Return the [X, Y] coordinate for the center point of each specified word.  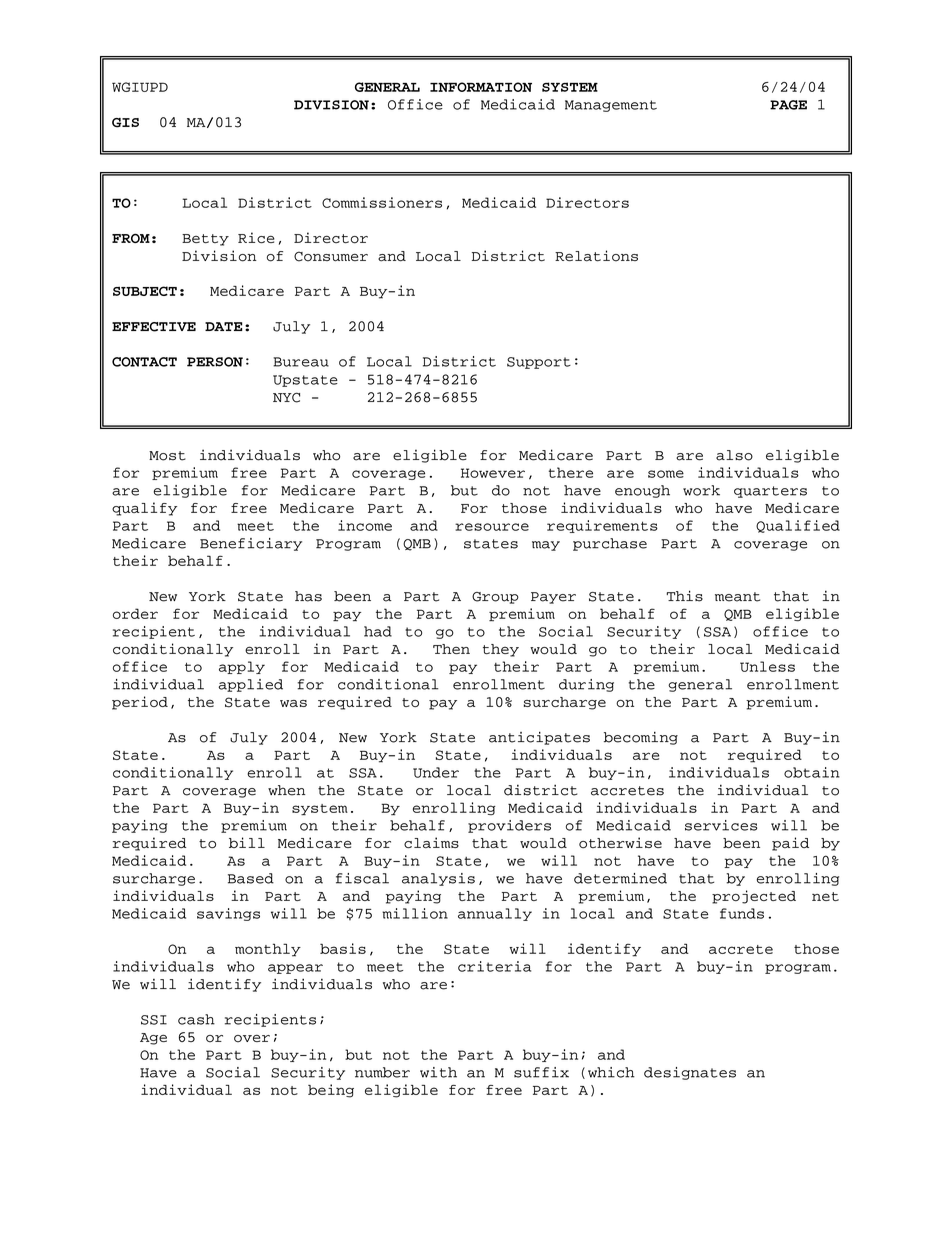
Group [495, 598]
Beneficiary [251, 544]
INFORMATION [481, 87]
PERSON [215, 362]
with [438, 1072]
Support [539, 363]
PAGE [788, 105]
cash [196, 1019]
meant [737, 597]
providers [509, 826]
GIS [125, 123]
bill [247, 842]
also [734, 455]
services [721, 825]
